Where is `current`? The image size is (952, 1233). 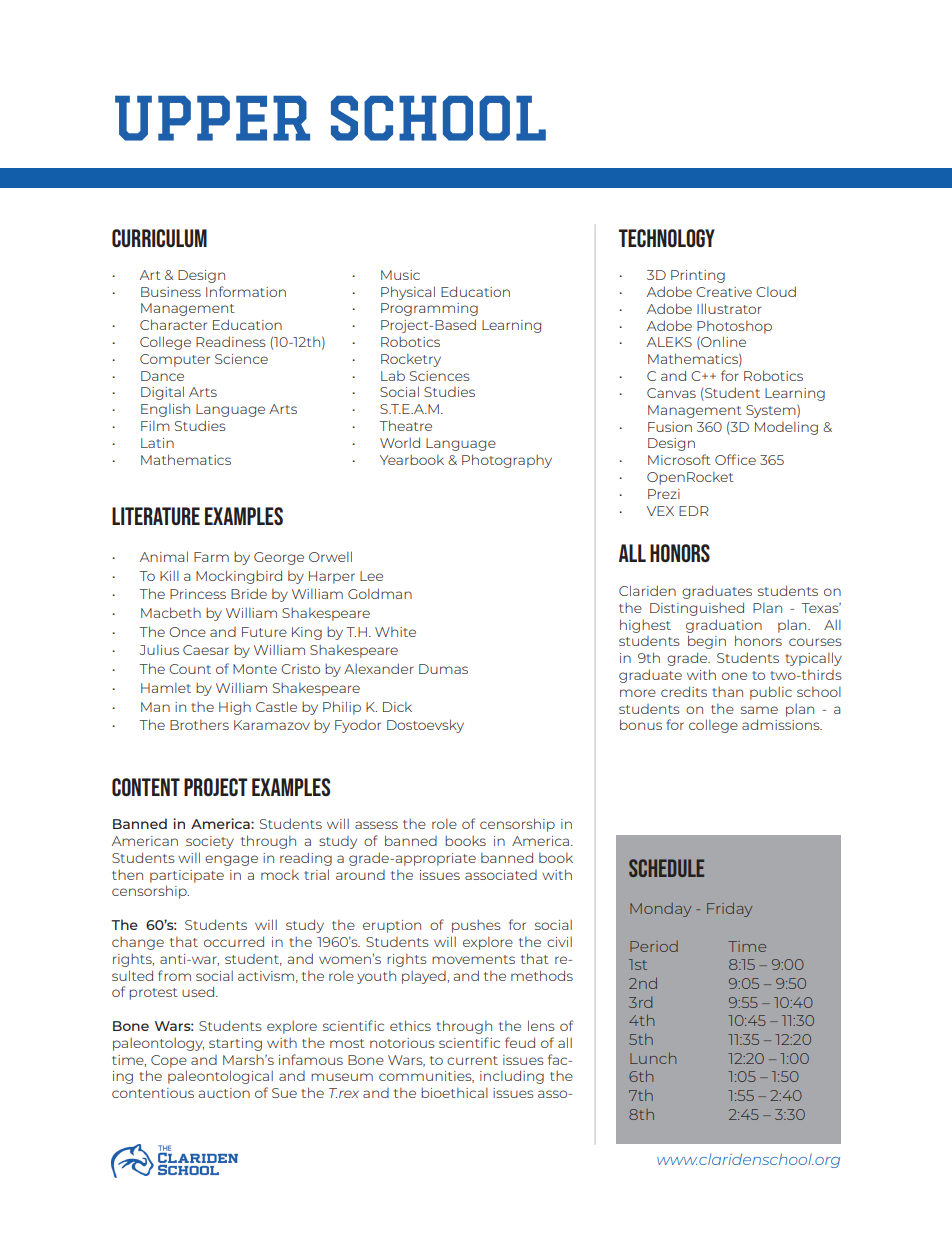
current is located at coordinates (472, 1060).
